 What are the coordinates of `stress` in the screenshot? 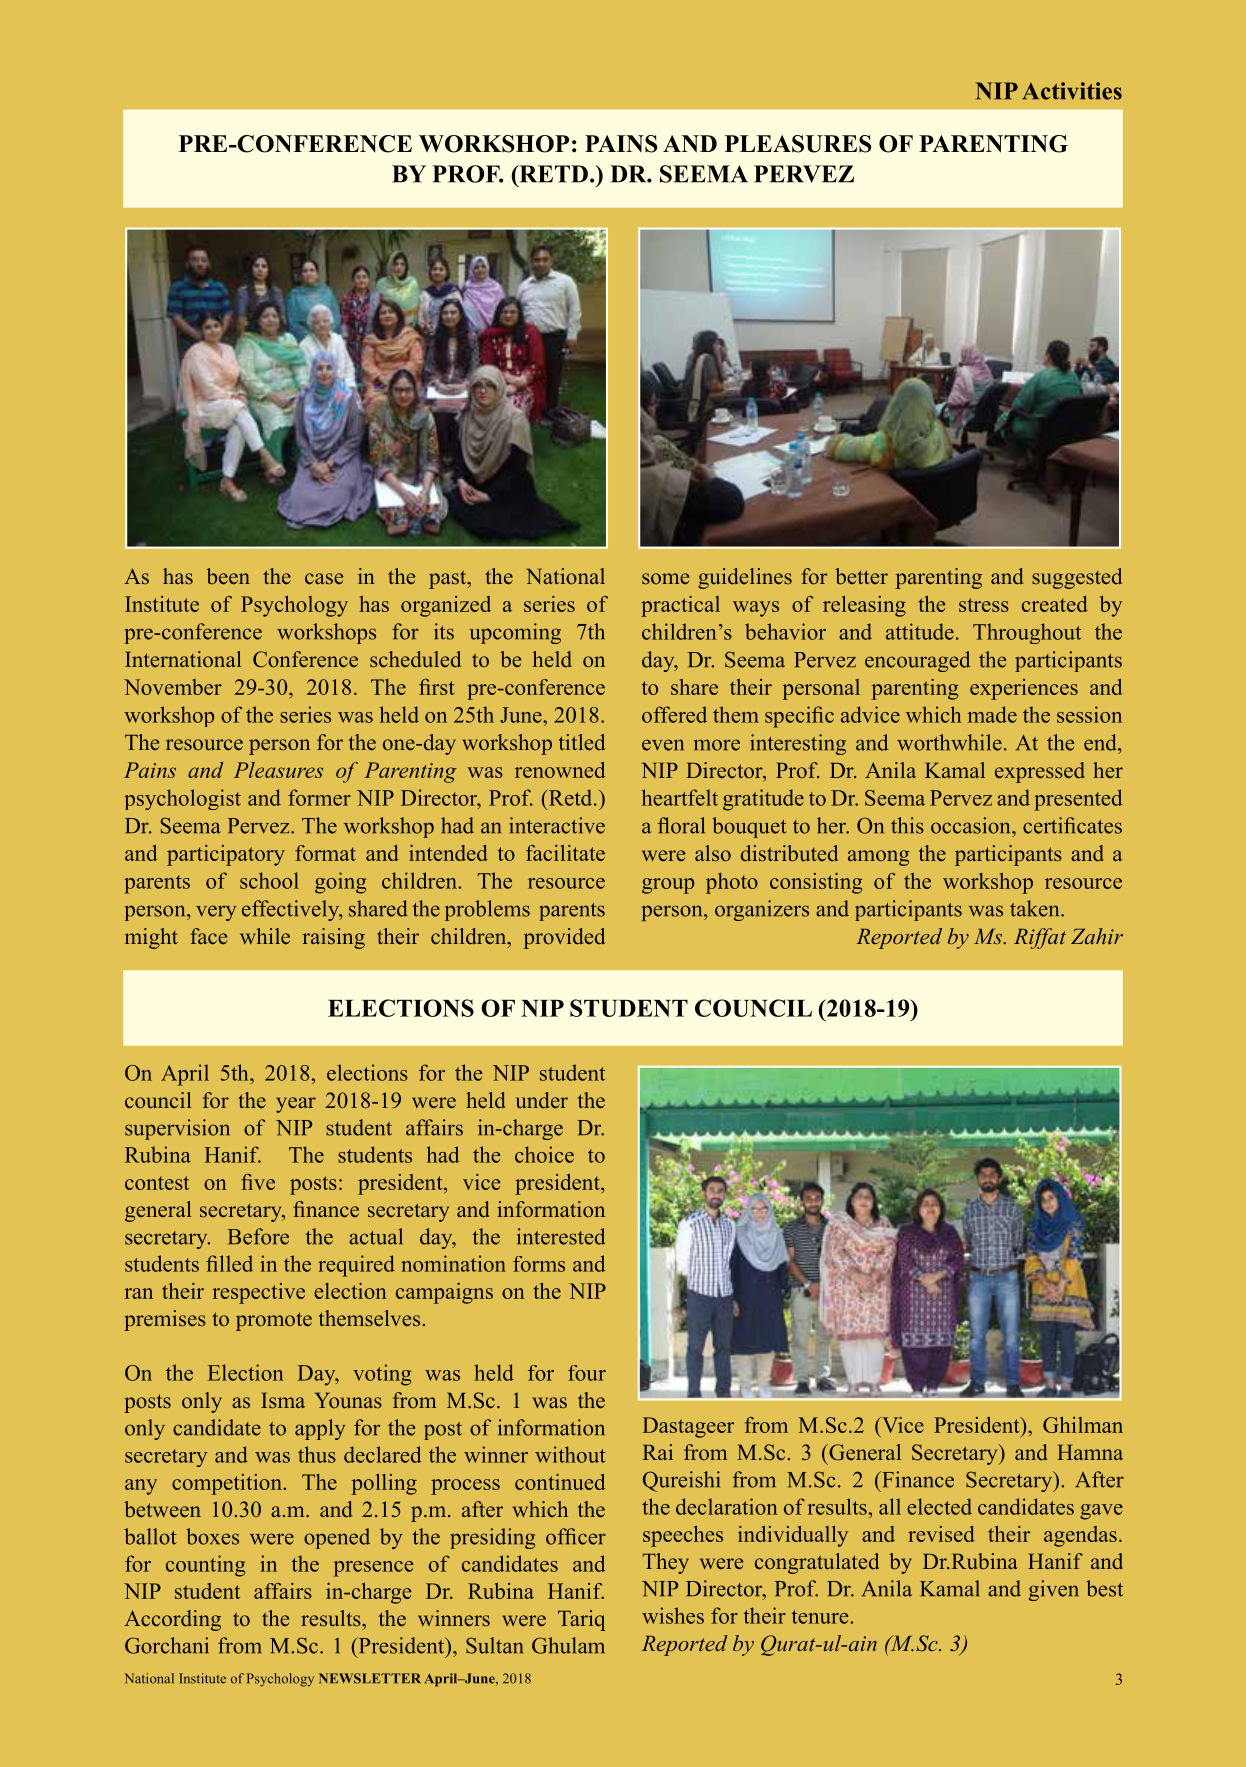 It's located at (984, 605).
